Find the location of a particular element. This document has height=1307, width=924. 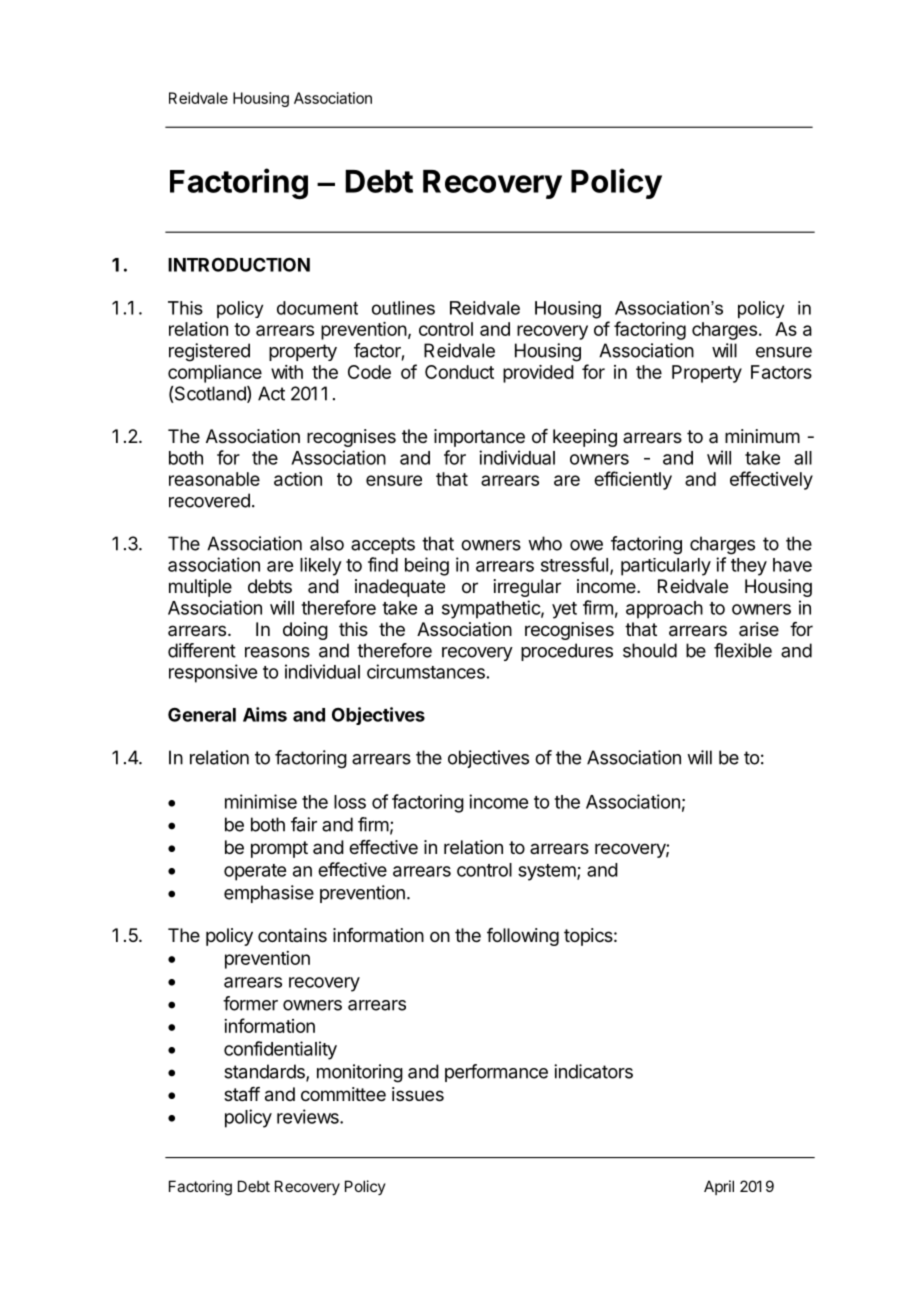

performance is located at coordinates (496, 1073).
